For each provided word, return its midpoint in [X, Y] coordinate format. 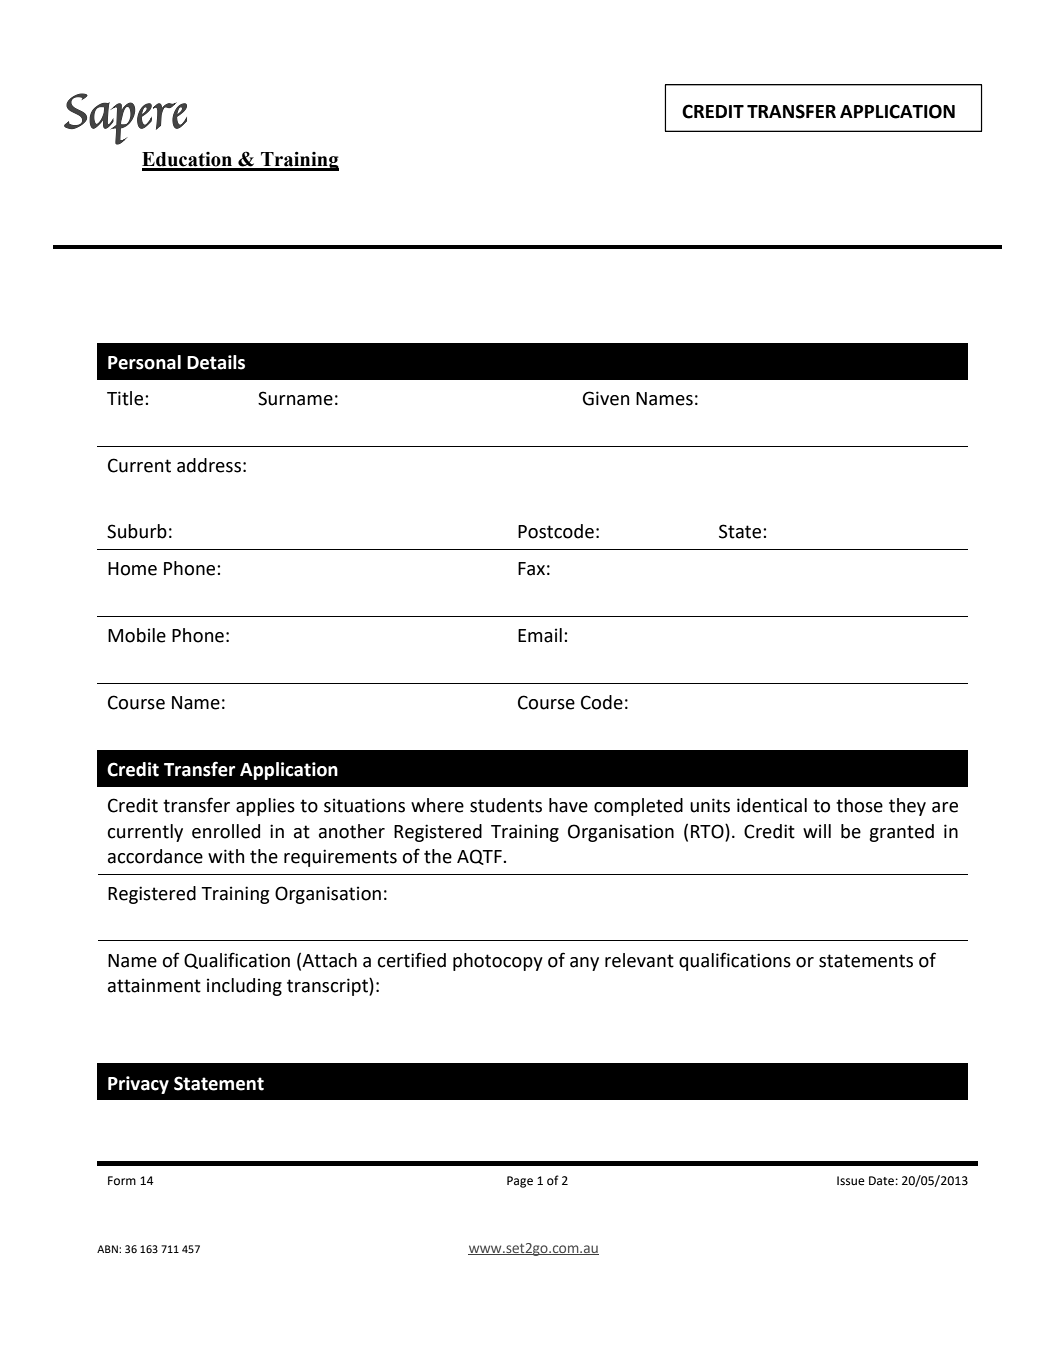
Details [216, 362]
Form [122, 1181]
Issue [851, 1181]
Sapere [125, 119]
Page [520, 1182]
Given [606, 398]
